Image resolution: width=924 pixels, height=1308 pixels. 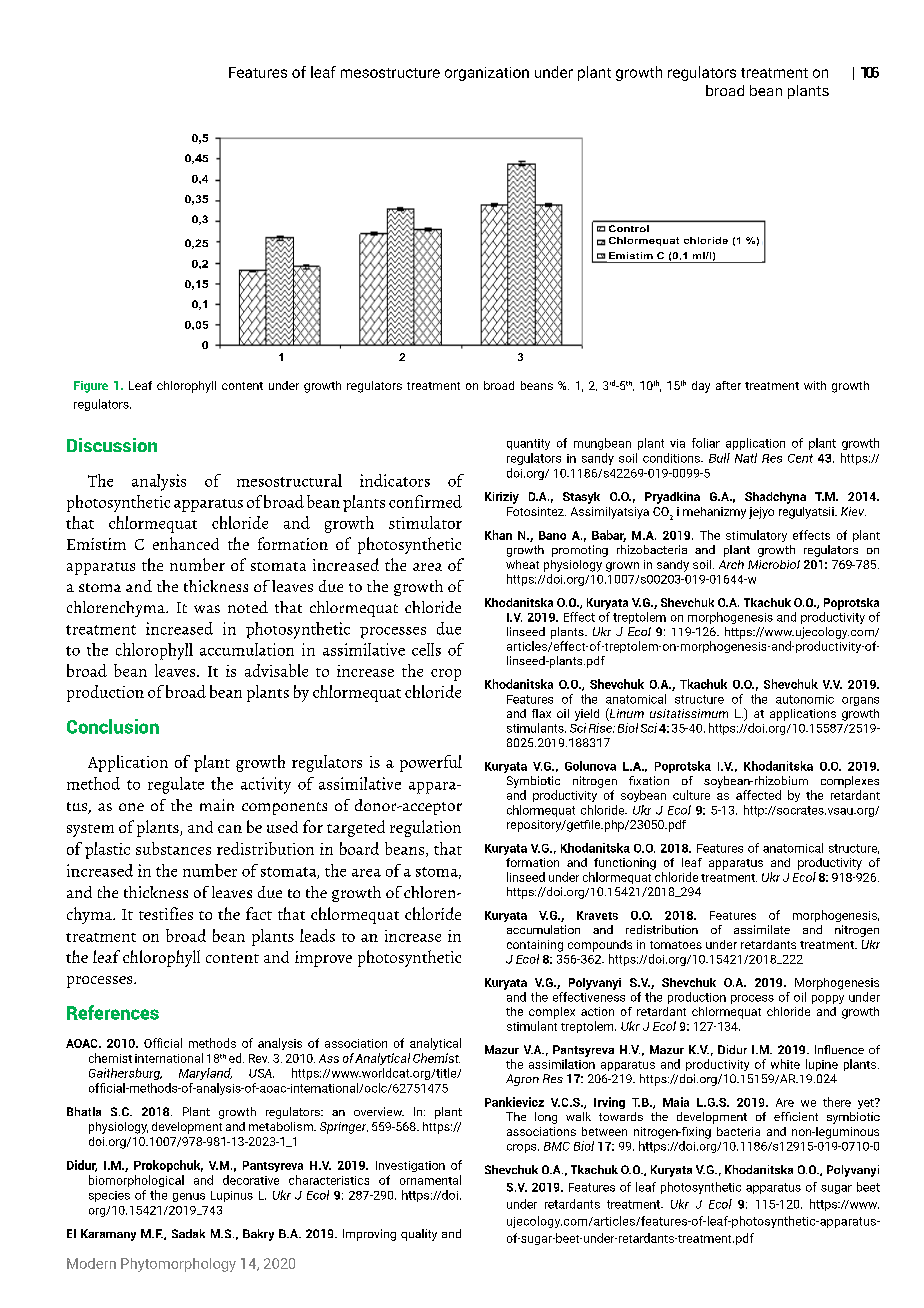 What do you see at coordinates (189, 1197) in the screenshot?
I see `genus` at bounding box center [189, 1197].
